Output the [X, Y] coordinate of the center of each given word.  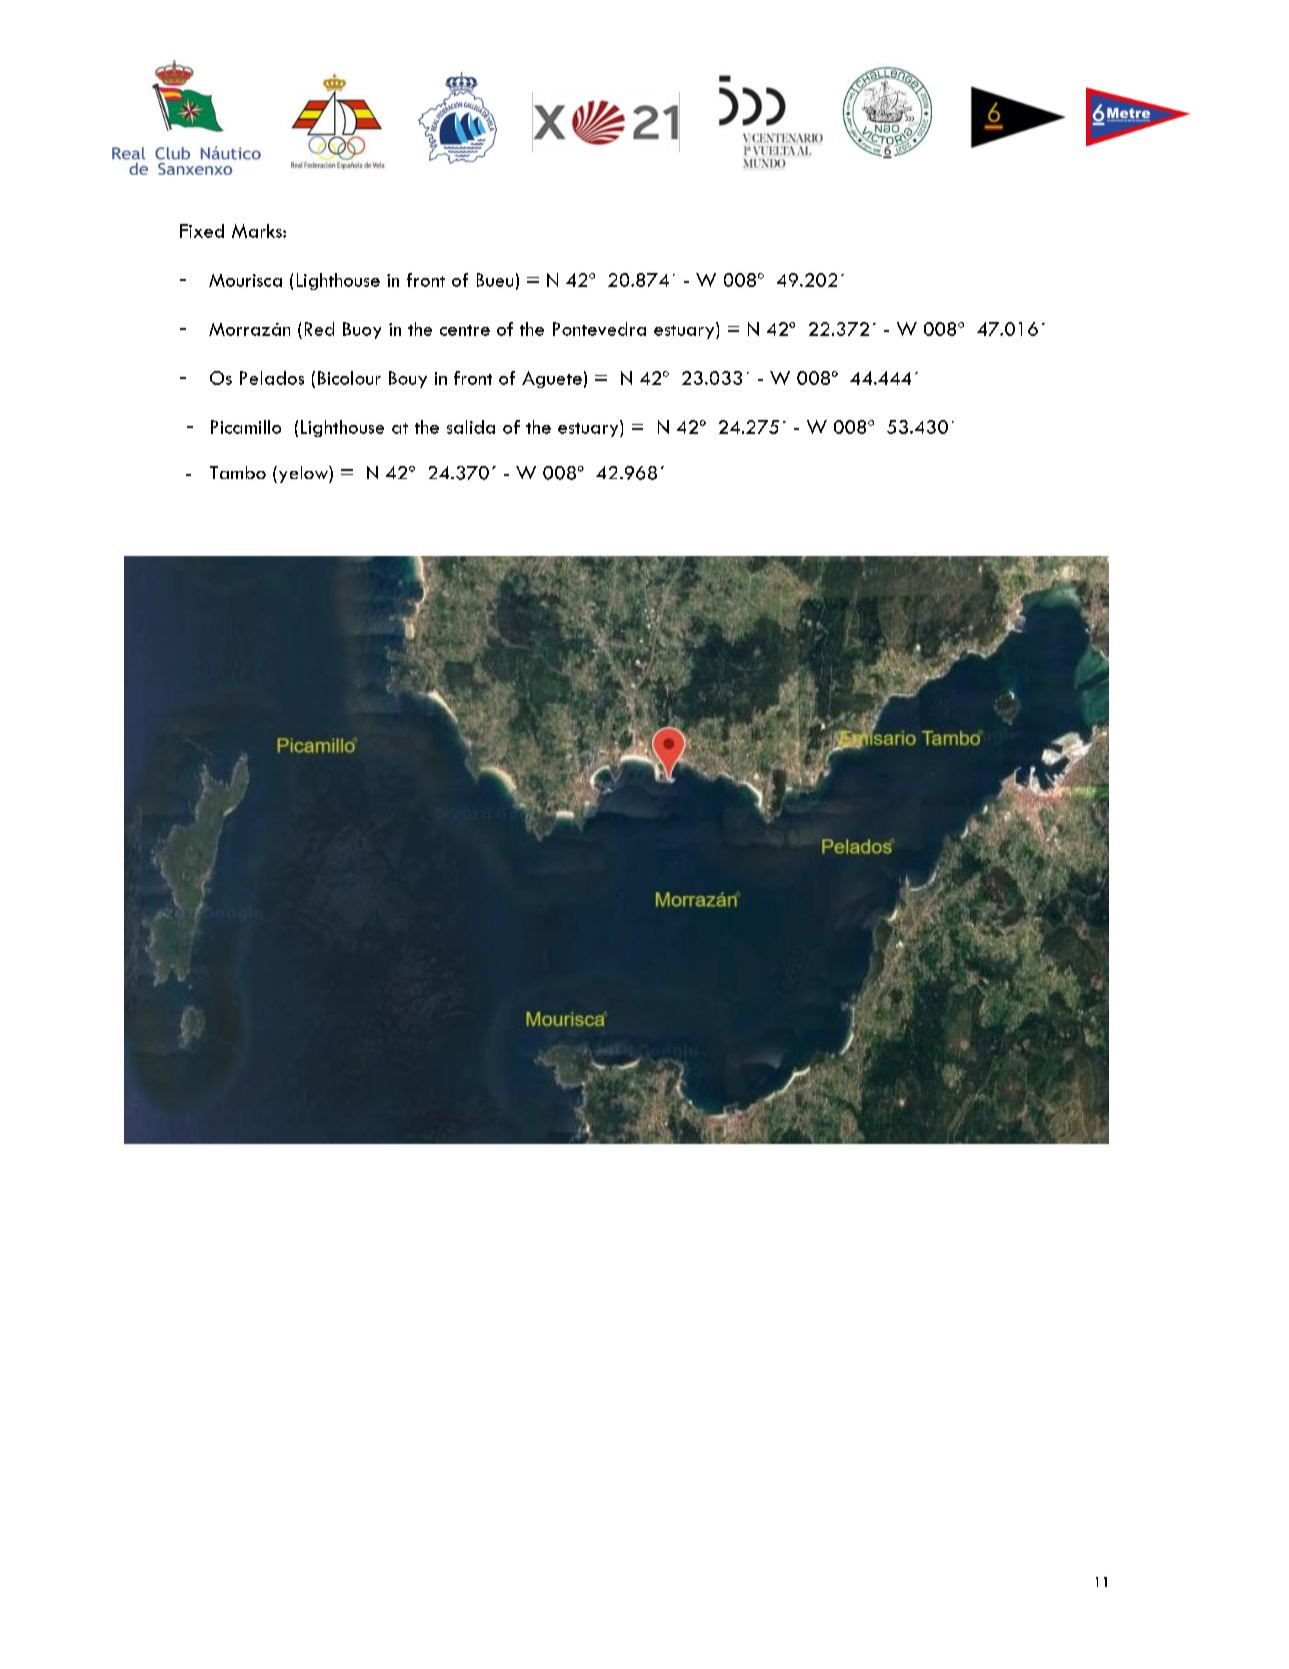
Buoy [362, 330]
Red [319, 329]
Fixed [202, 231]
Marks [258, 231]
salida [471, 427]
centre [465, 330]
